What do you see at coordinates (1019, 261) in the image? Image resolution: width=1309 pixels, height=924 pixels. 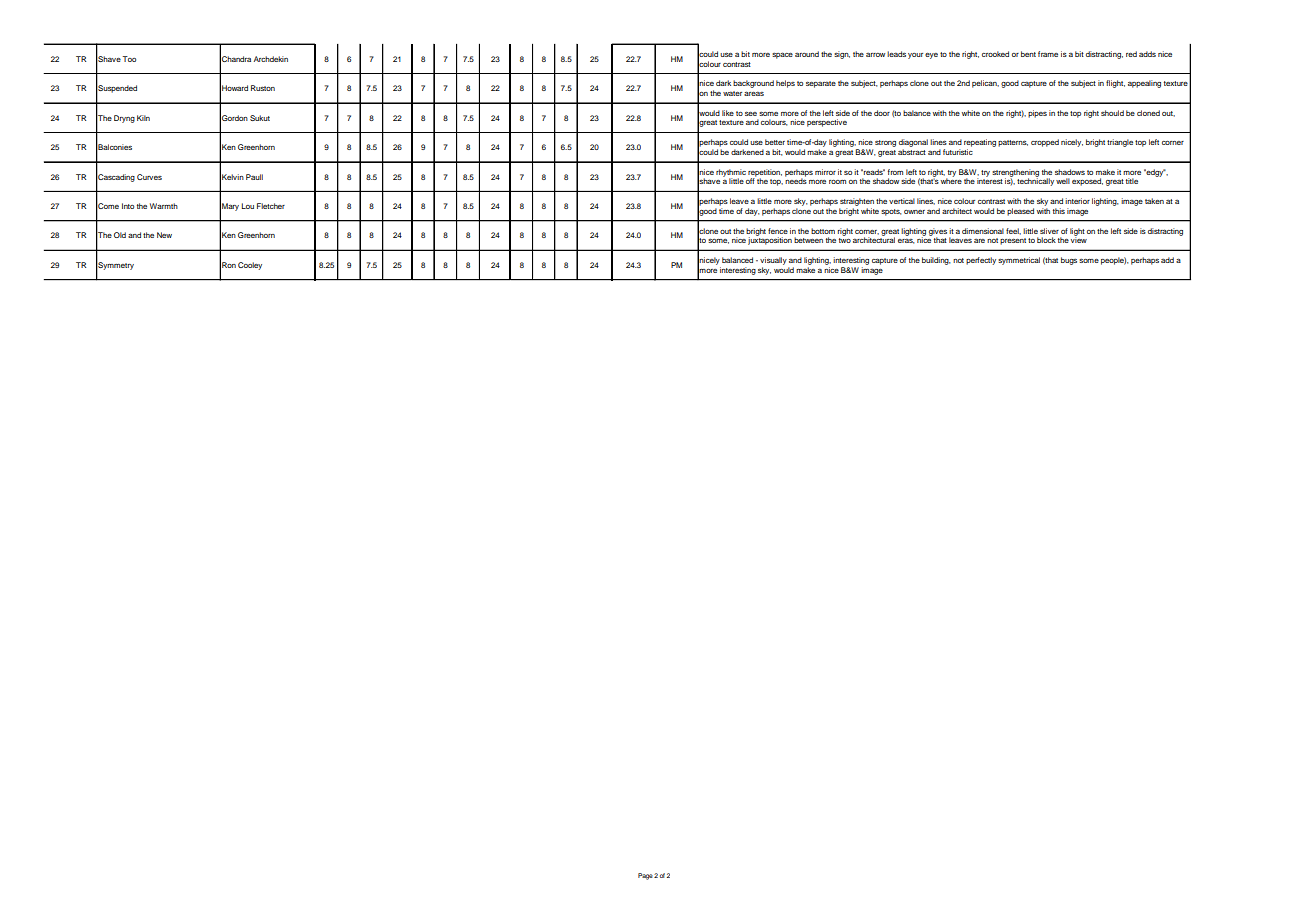 I see `symmetrical` at bounding box center [1019, 261].
